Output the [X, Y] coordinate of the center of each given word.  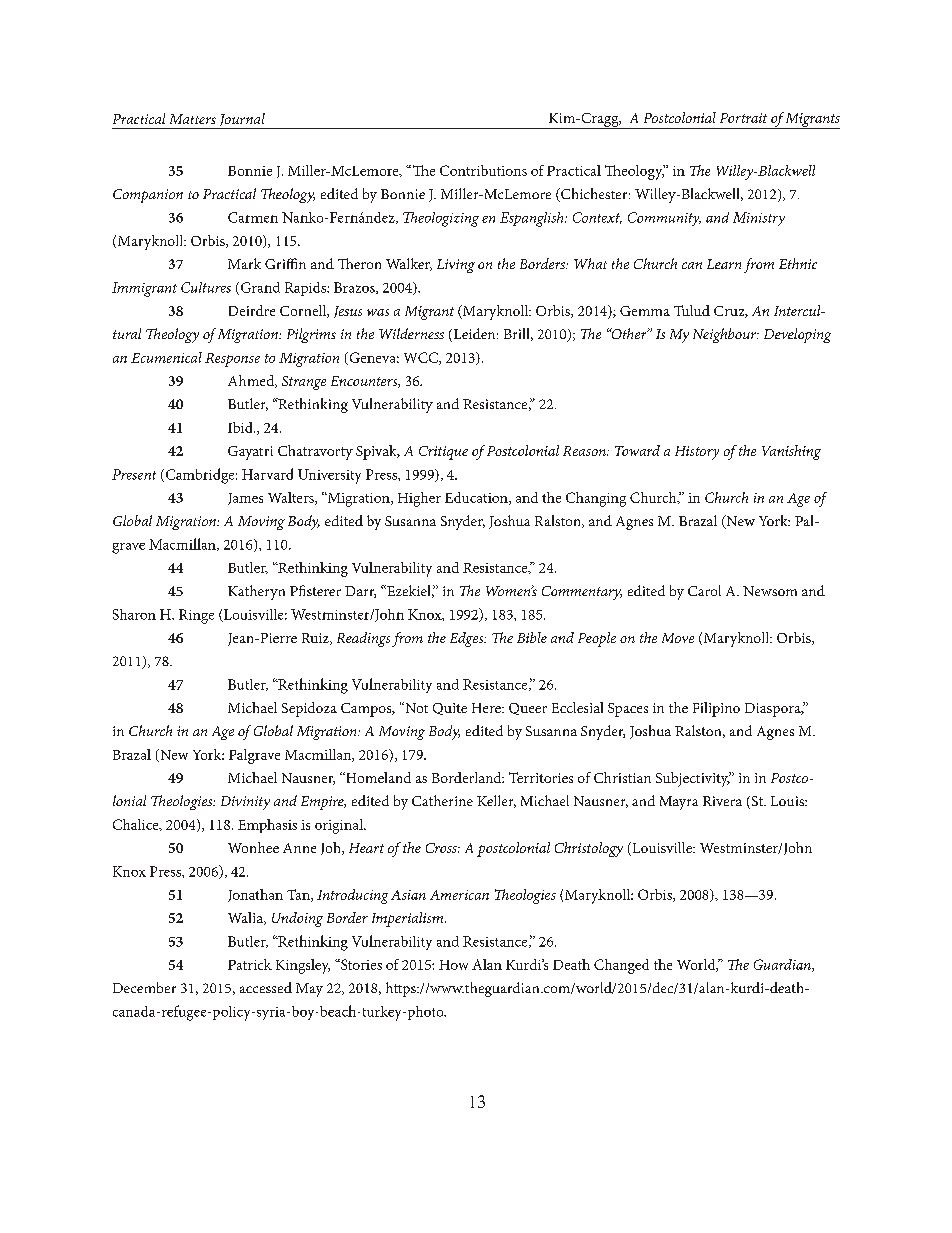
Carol [704, 590]
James [245, 499]
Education [477, 498]
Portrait [743, 118]
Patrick [250, 964]
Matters [193, 119]
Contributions [483, 170]
